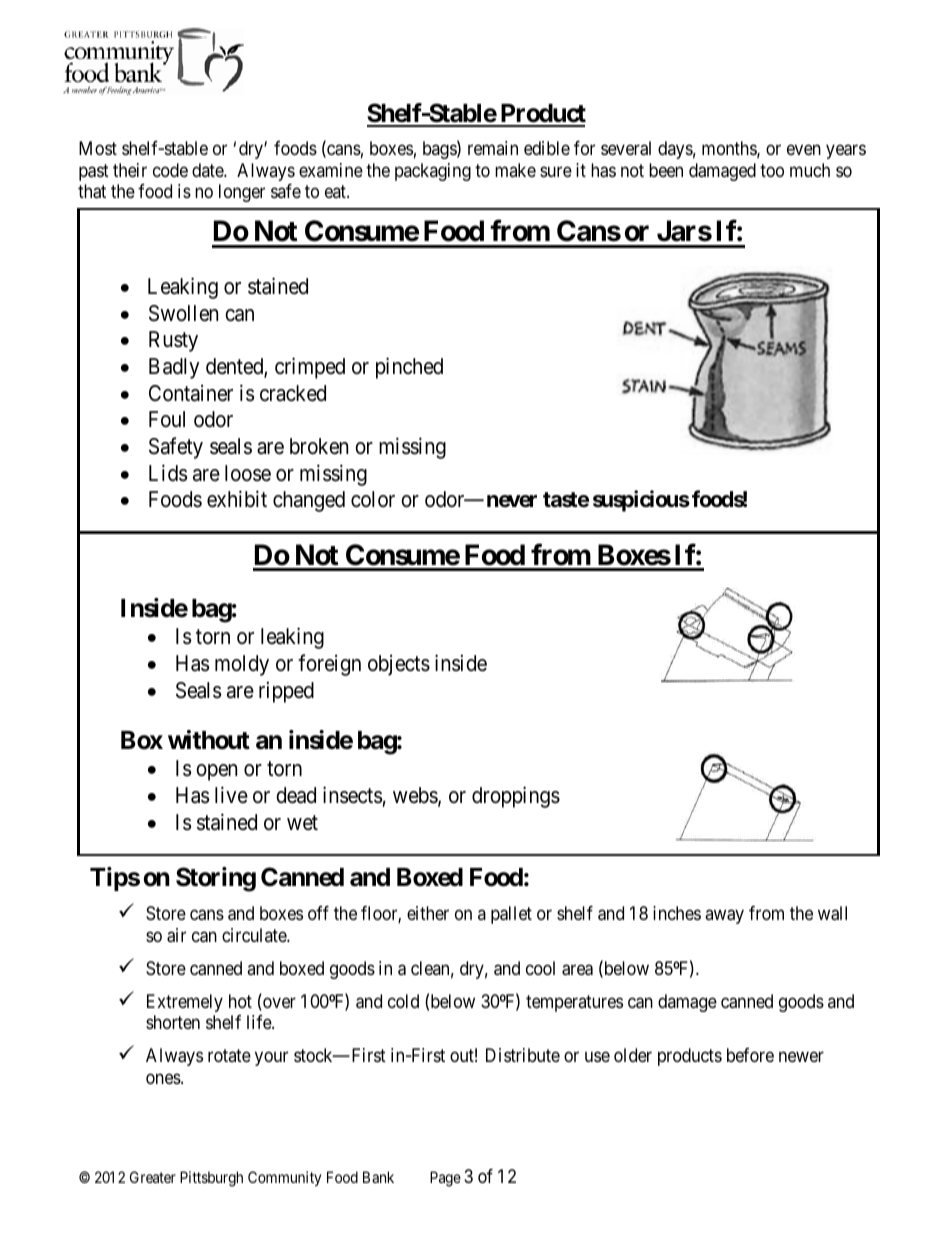  What do you see at coordinates (516, 797) in the image?
I see `droppings` at bounding box center [516, 797].
